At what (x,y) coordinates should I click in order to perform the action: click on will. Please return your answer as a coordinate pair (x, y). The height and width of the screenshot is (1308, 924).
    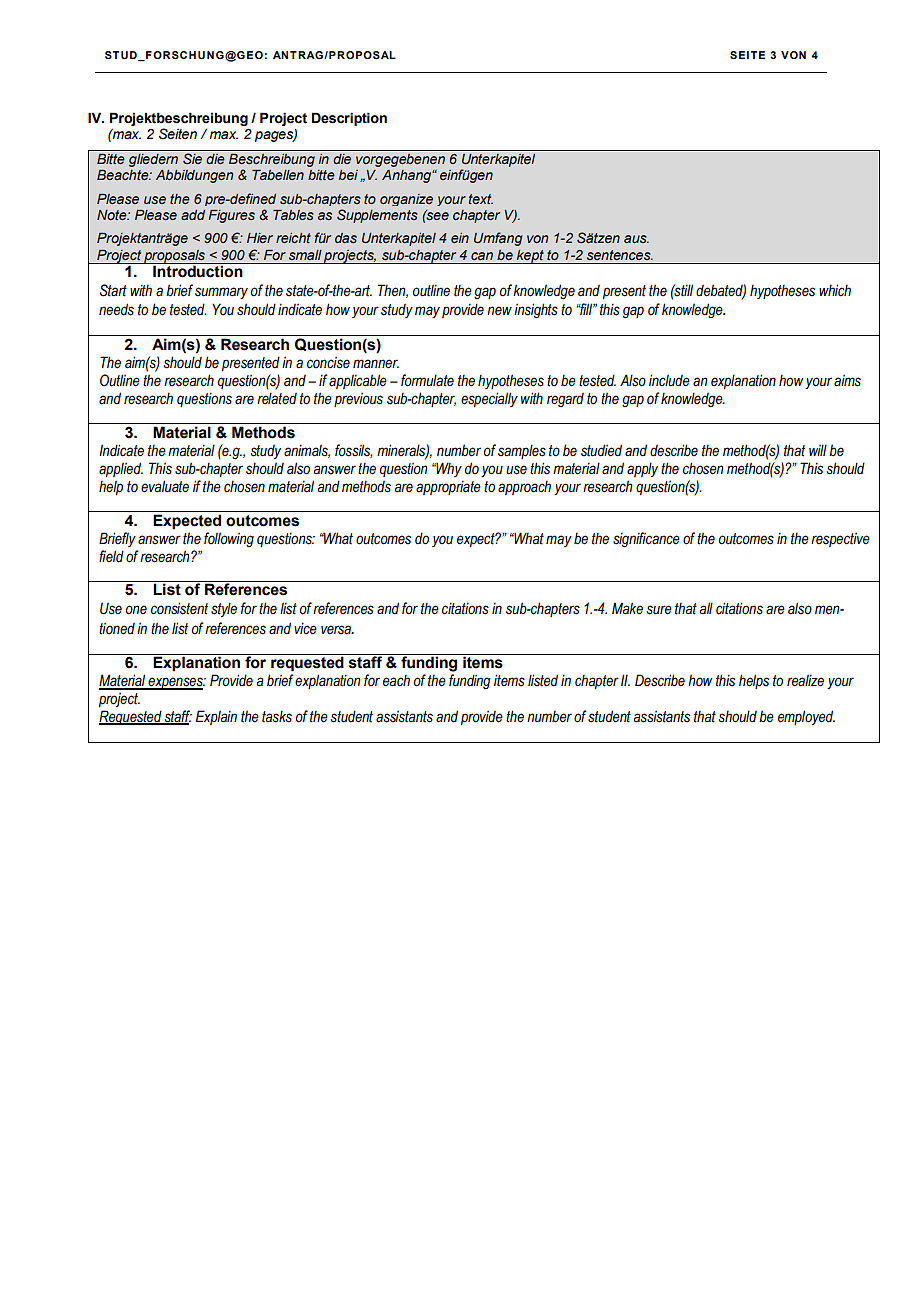
    Looking at the image, I should click on (818, 450).
